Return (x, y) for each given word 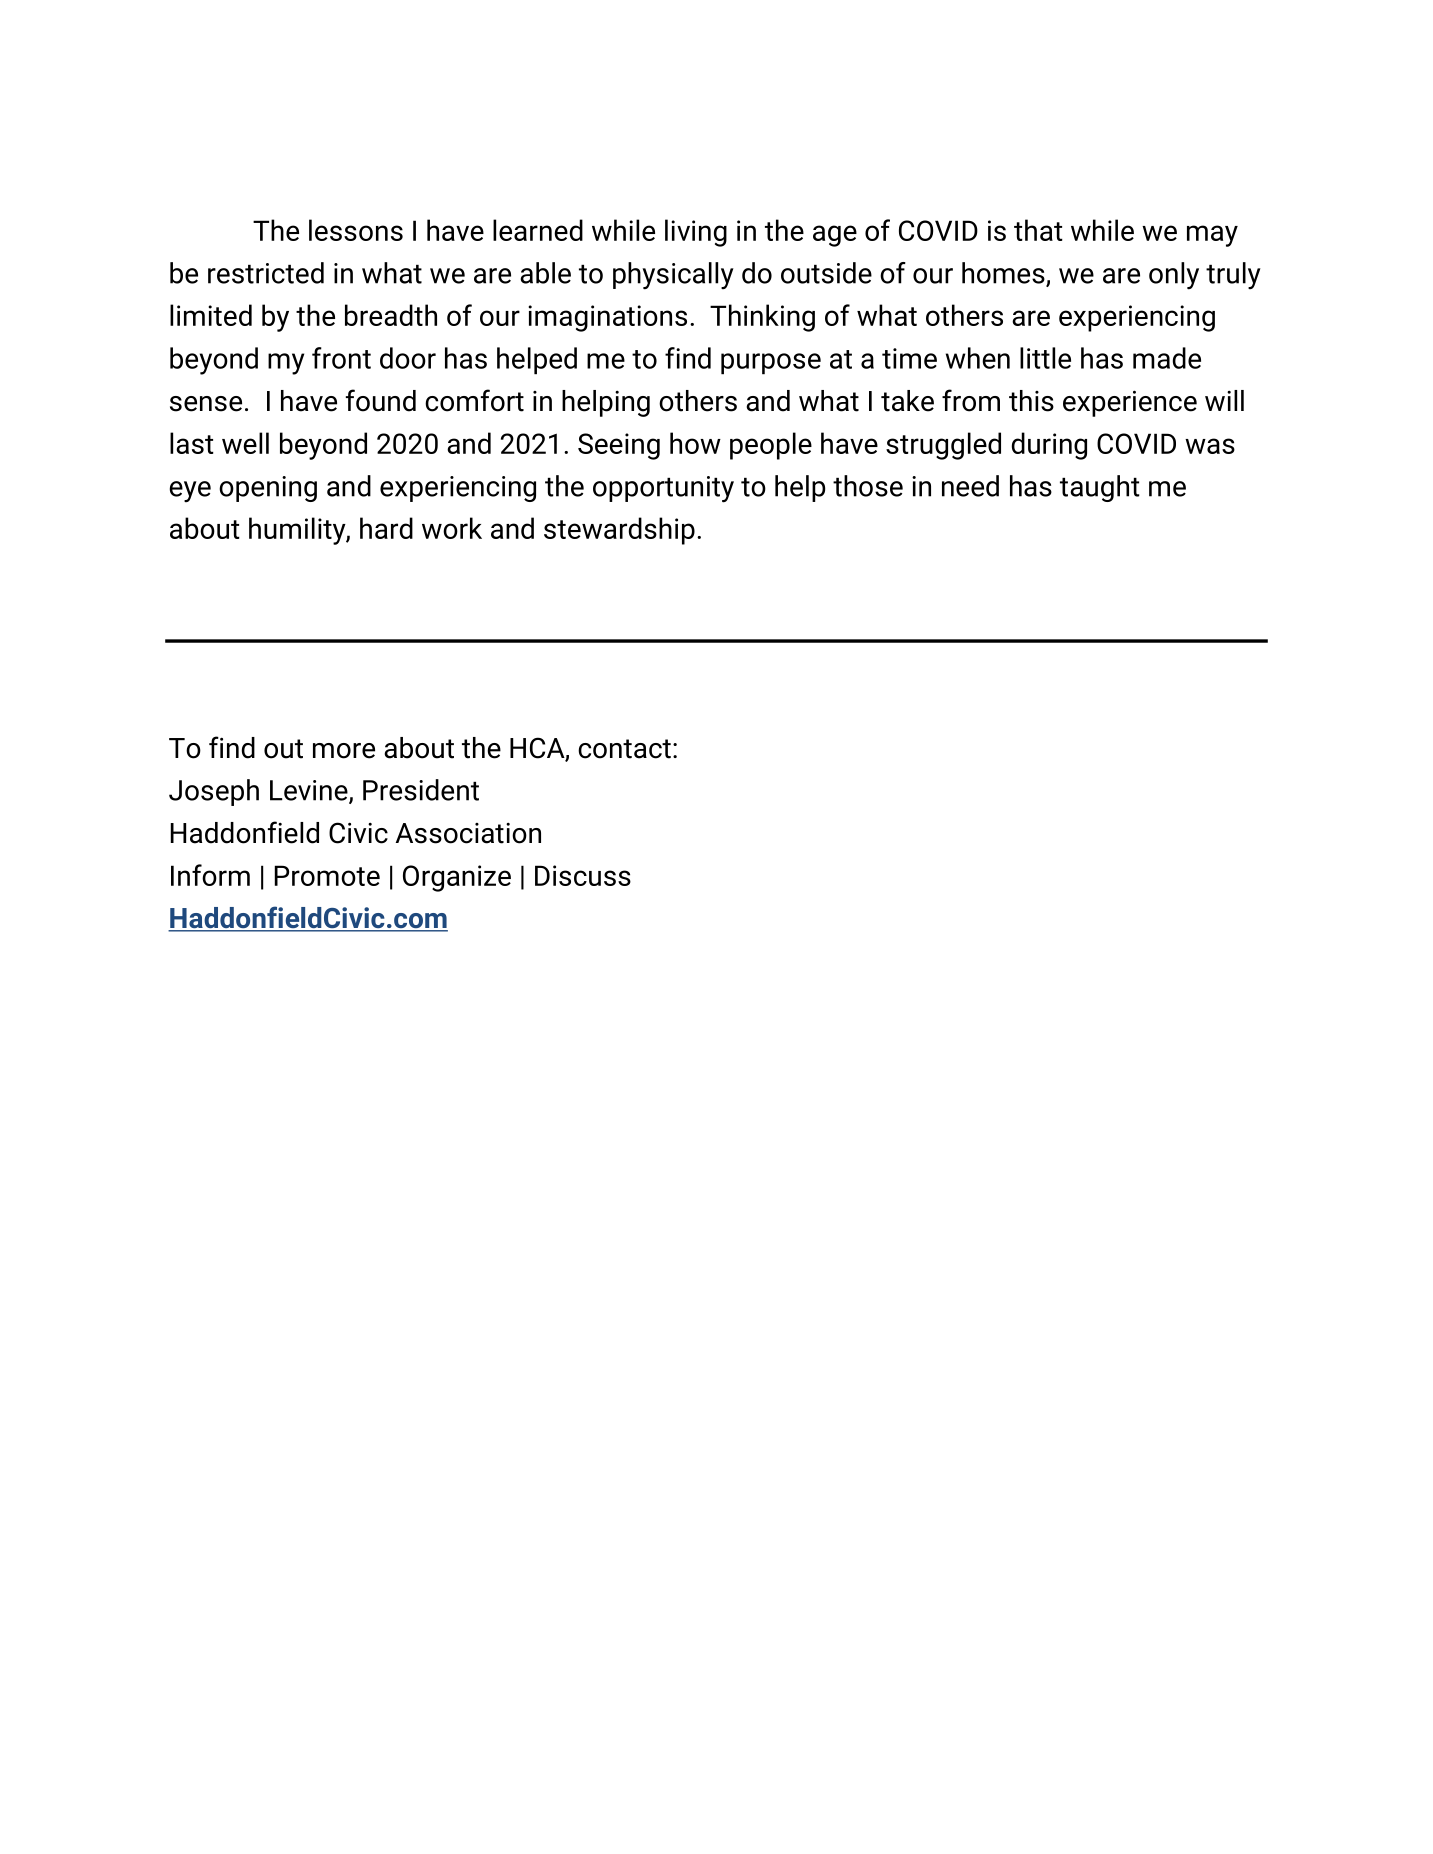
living (696, 233)
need (970, 486)
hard (386, 528)
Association (468, 833)
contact (624, 749)
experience (1130, 403)
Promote (327, 875)
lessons (356, 230)
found (381, 400)
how (695, 443)
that (1038, 230)
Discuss (583, 875)
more (344, 751)
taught (1100, 488)
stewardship (619, 531)
